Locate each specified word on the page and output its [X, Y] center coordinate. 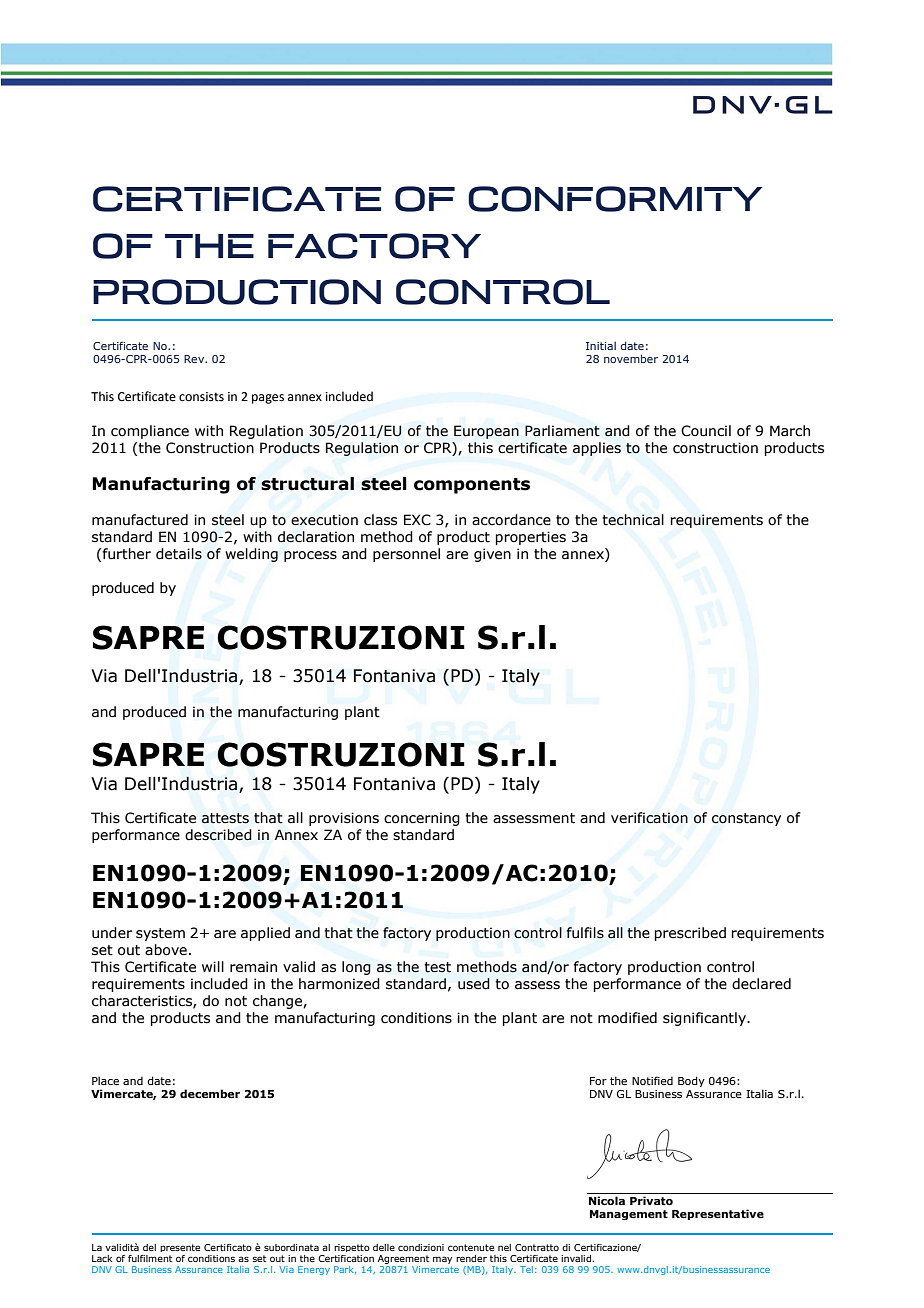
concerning [422, 819]
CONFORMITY [615, 199]
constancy [746, 819]
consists [201, 397]
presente [180, 1248]
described [218, 835]
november [631, 358]
